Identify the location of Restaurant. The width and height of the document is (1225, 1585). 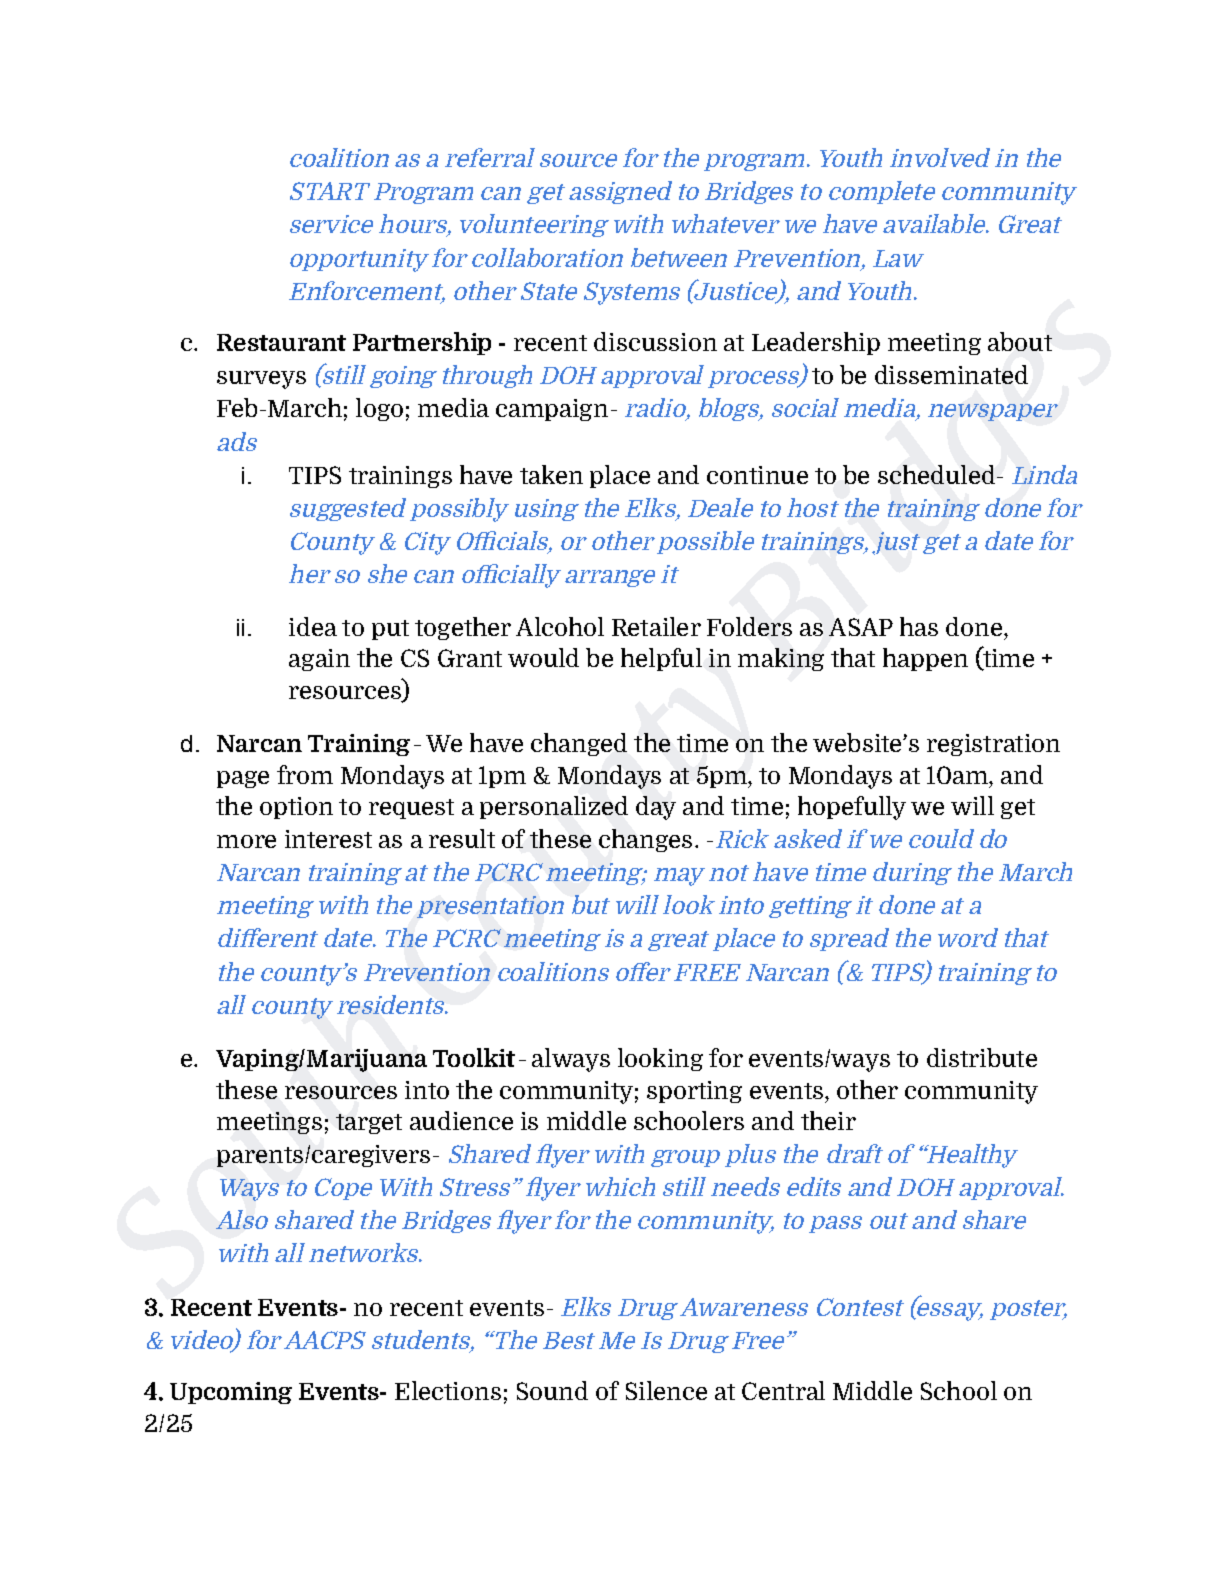
(281, 342).
